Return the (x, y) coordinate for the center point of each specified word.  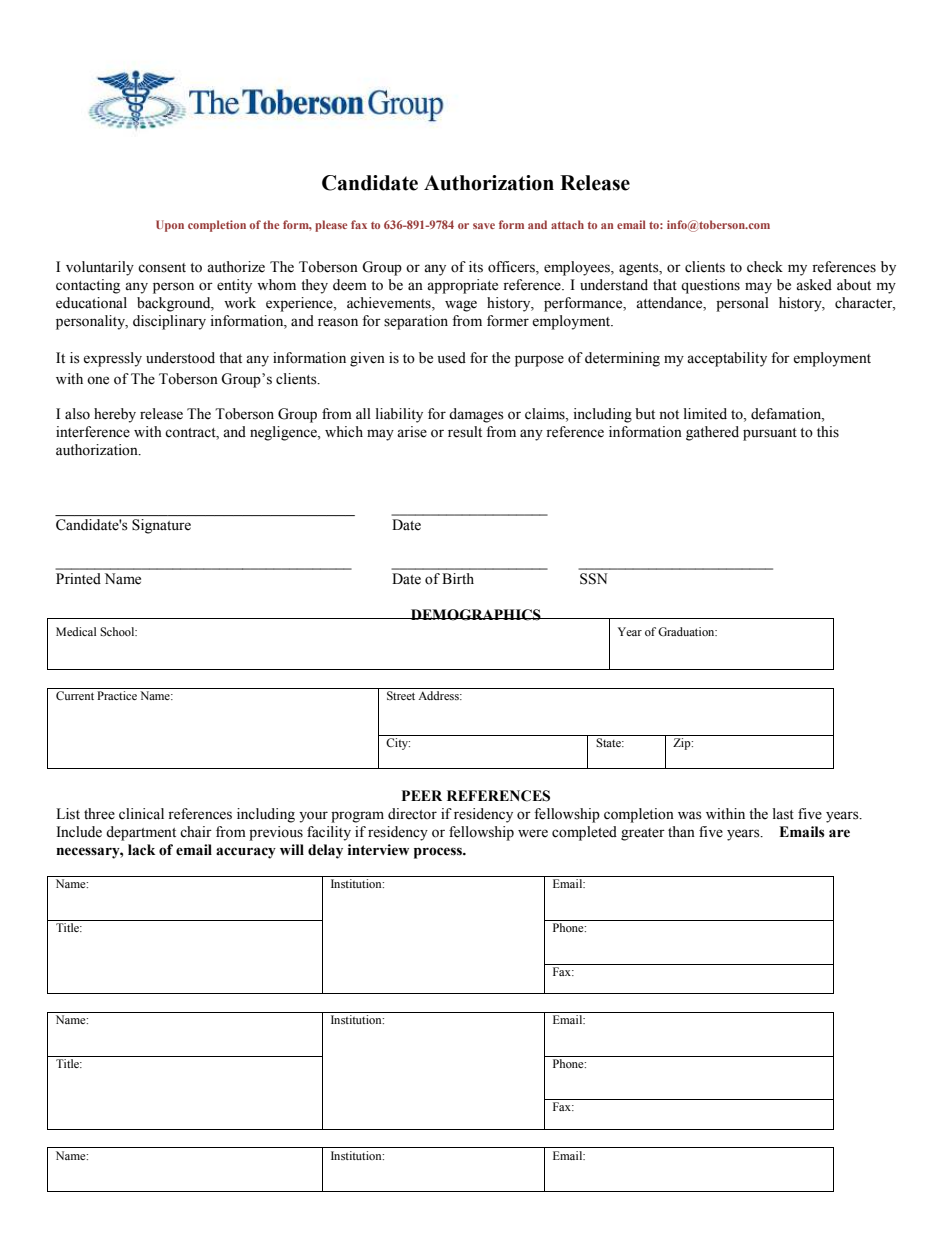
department (141, 833)
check (765, 267)
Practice (117, 695)
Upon (170, 226)
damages (476, 415)
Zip (683, 744)
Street (401, 695)
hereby (115, 415)
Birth (458, 578)
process (439, 853)
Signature (161, 526)
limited (705, 414)
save (484, 226)
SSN (593, 579)
